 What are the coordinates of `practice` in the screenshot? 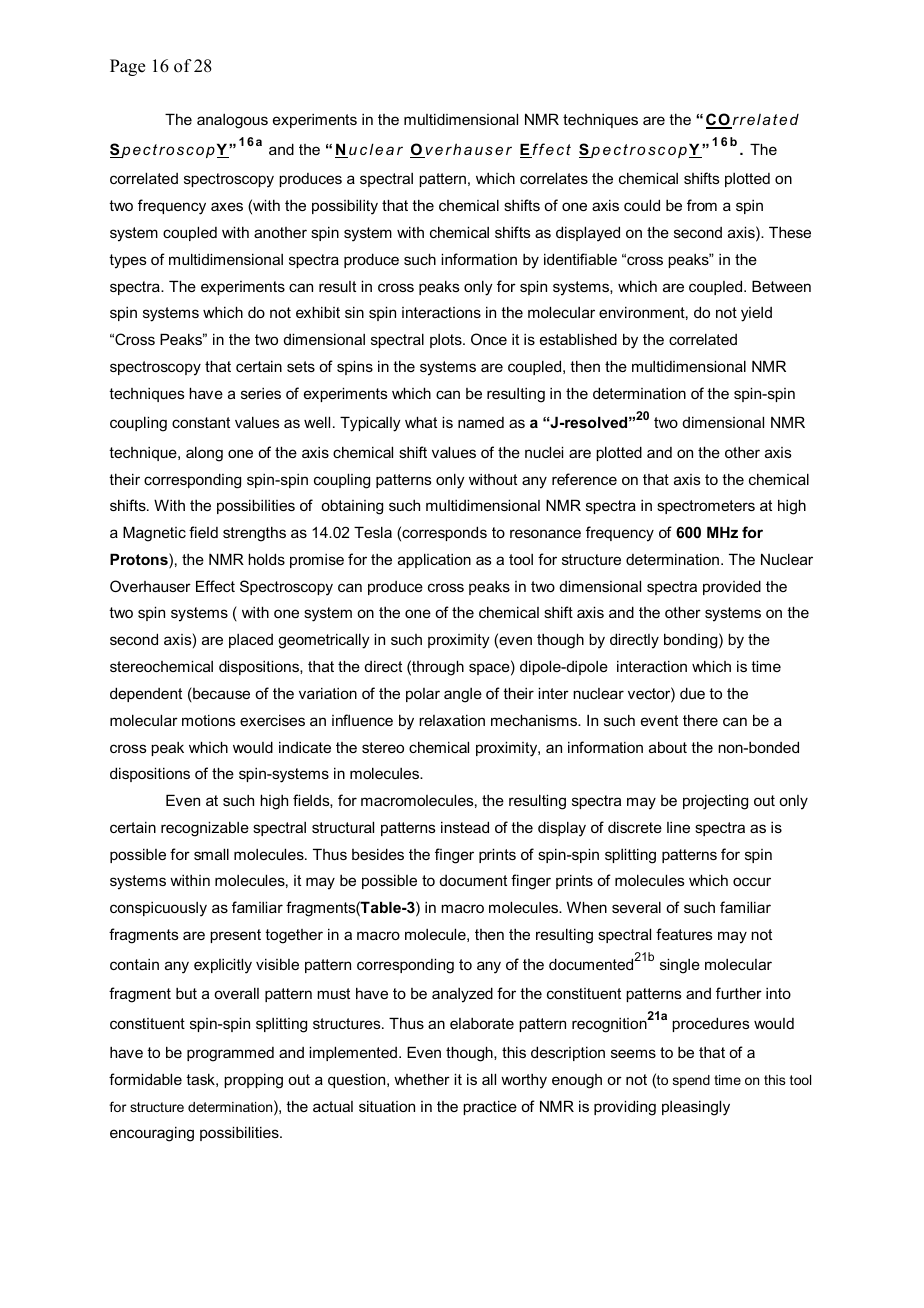 It's located at (490, 1107).
